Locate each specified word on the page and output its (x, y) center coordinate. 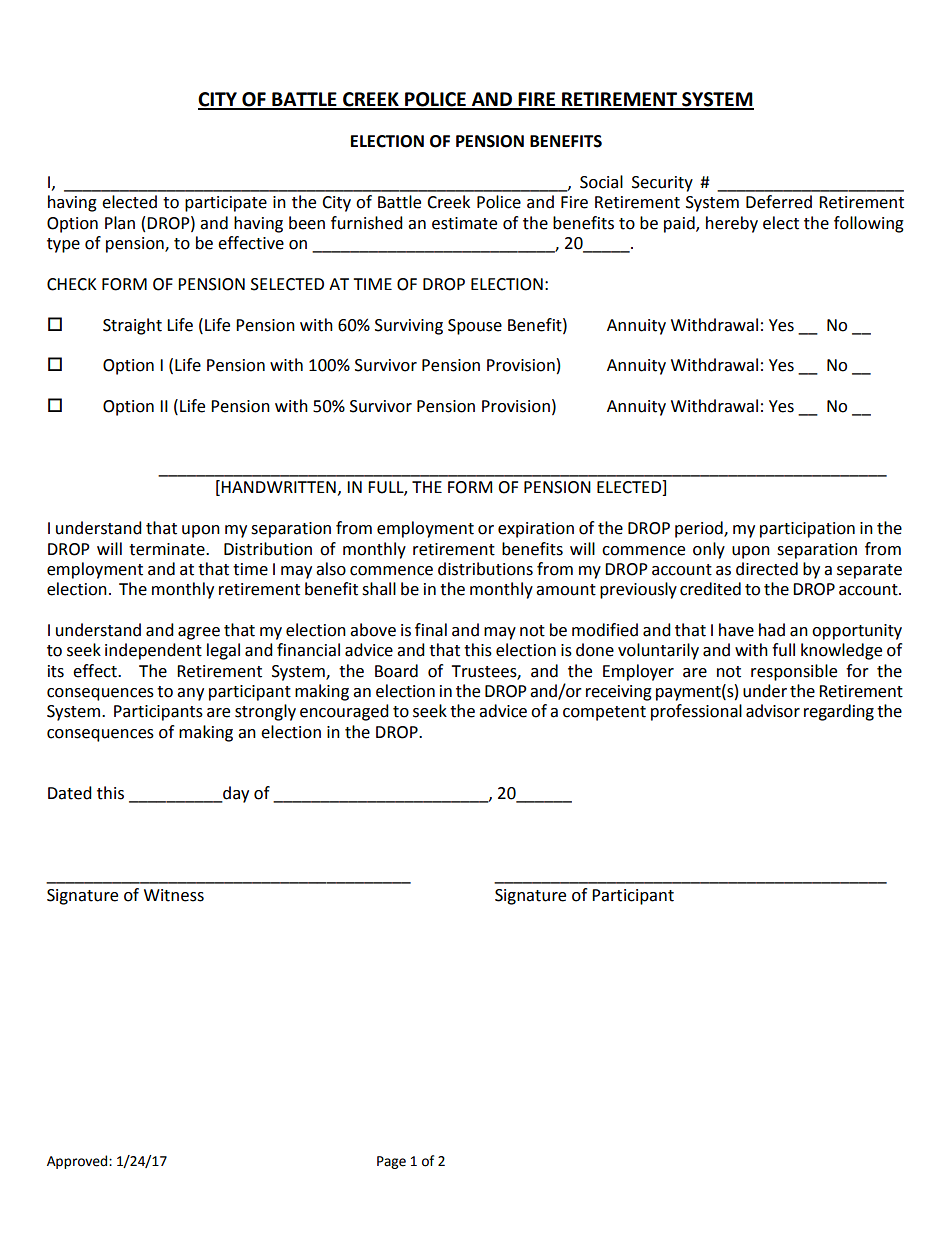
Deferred (779, 202)
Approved (78, 1162)
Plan (120, 223)
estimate (464, 223)
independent (153, 651)
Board (396, 671)
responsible (794, 672)
